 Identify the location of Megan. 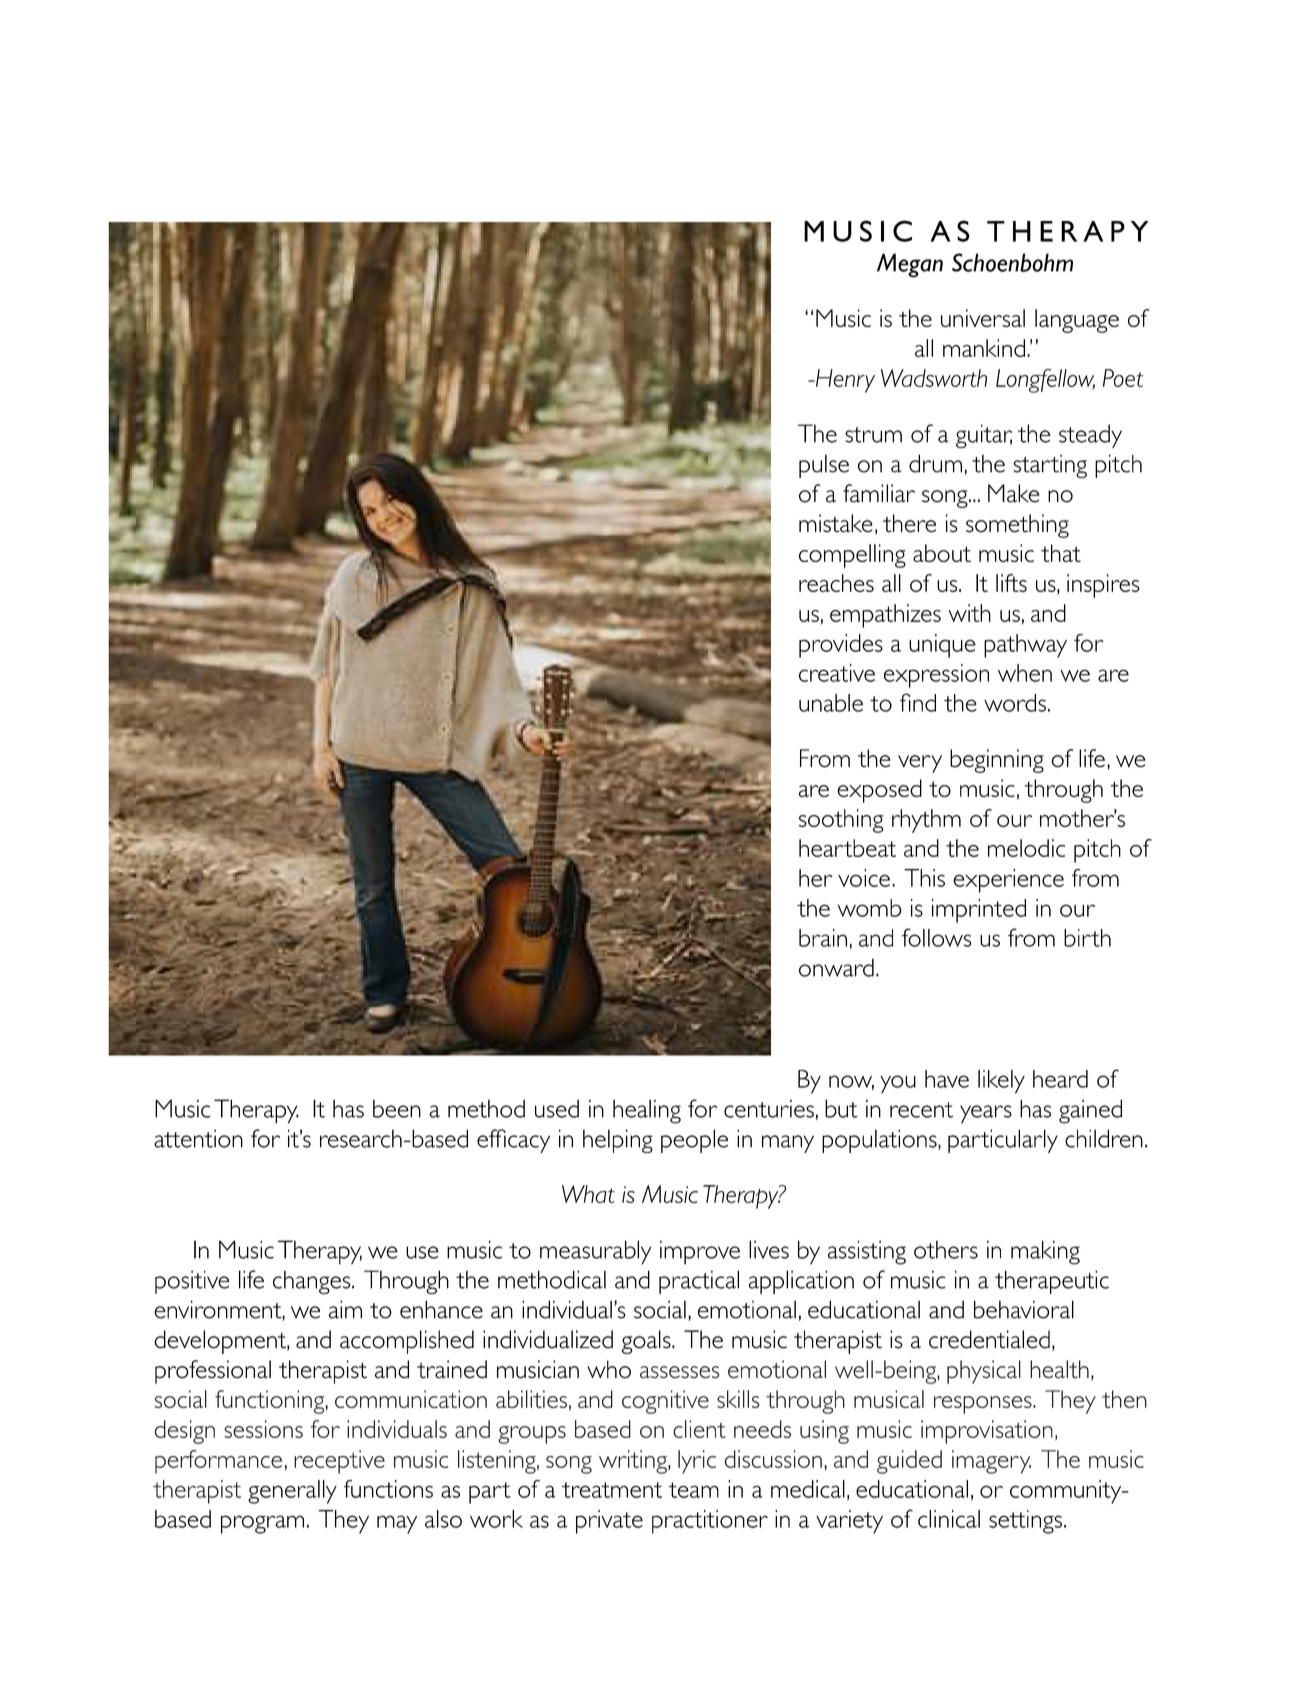
(910, 265).
